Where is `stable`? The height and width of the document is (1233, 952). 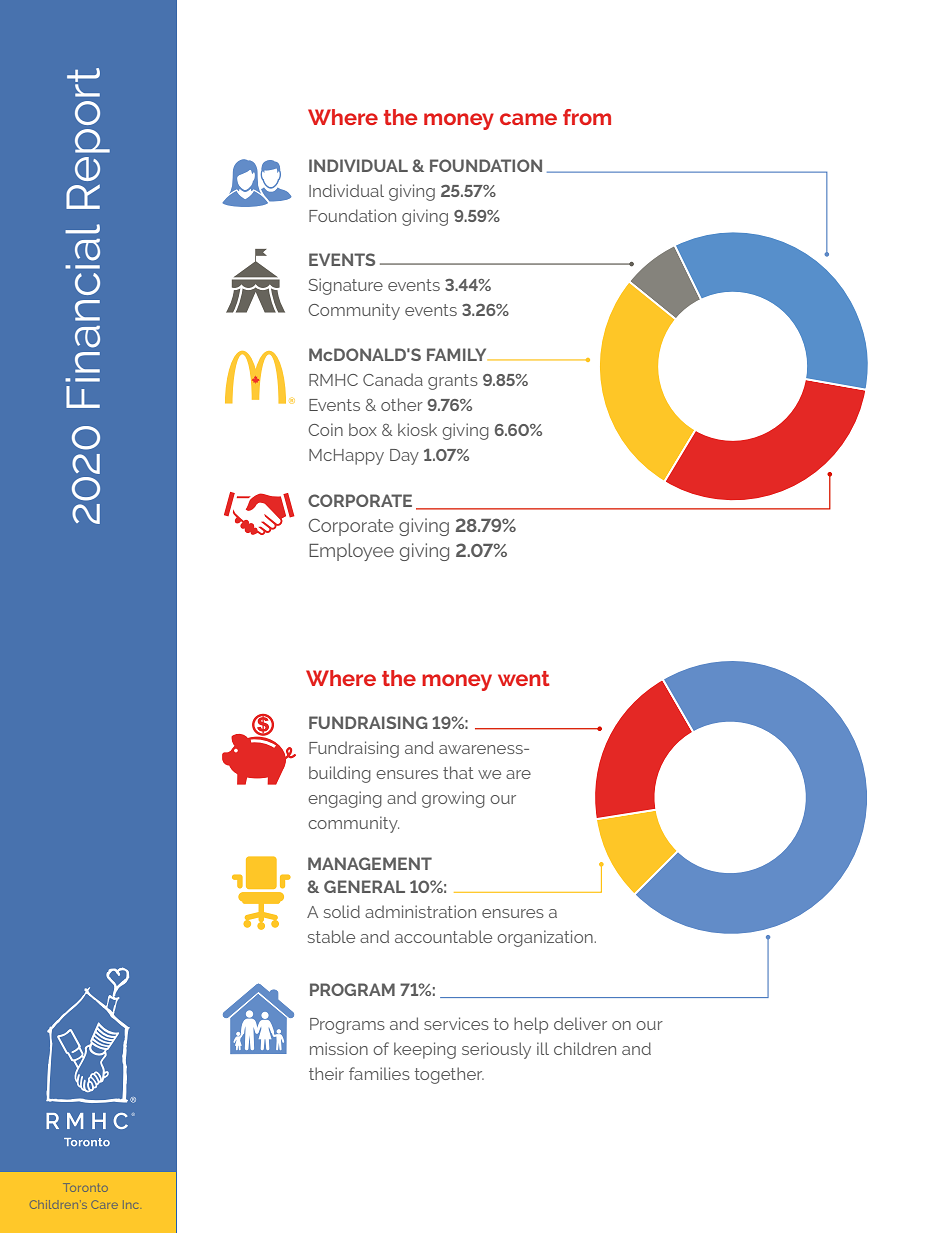
stable is located at coordinates (331, 936).
